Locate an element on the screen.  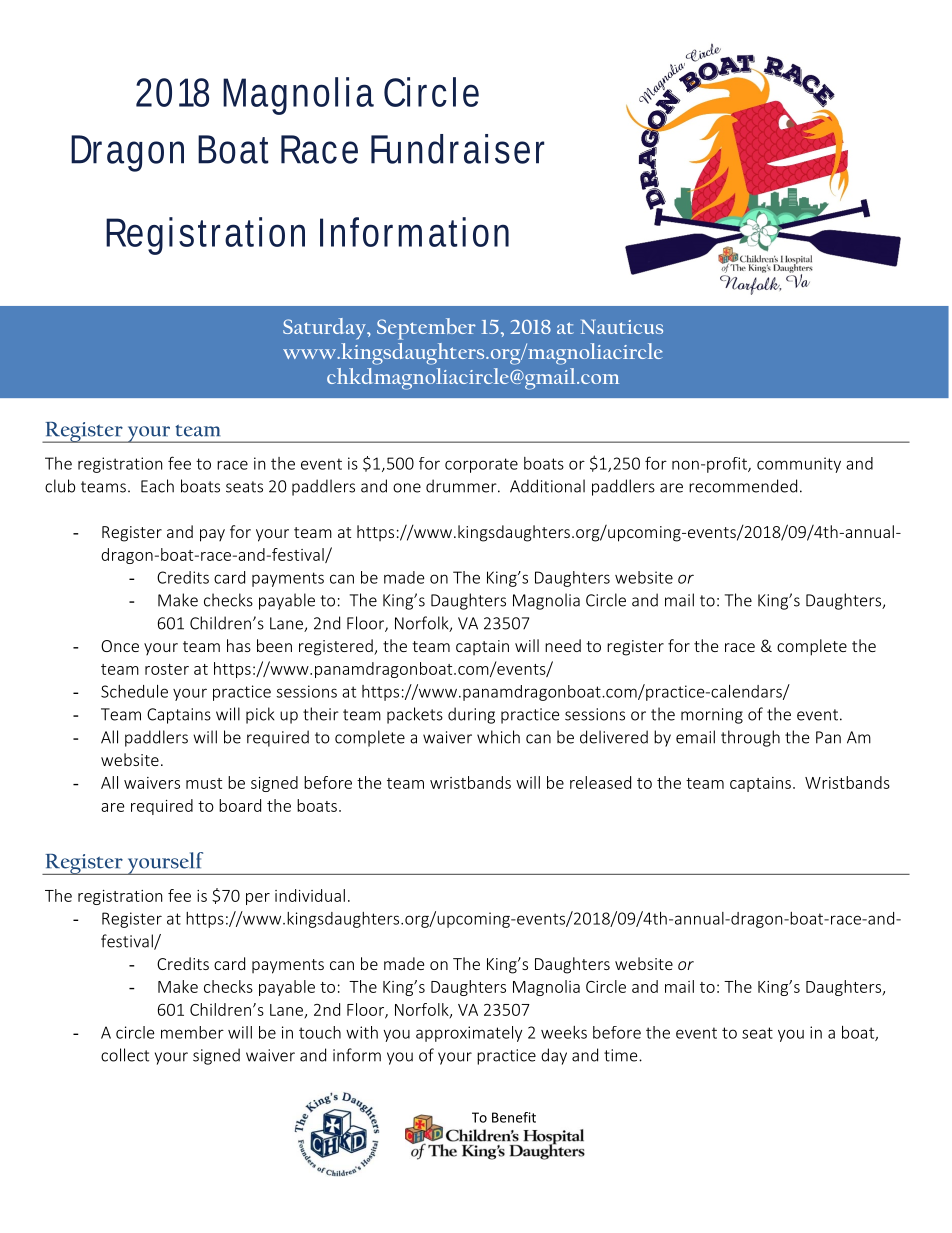
Once is located at coordinates (120, 646).
